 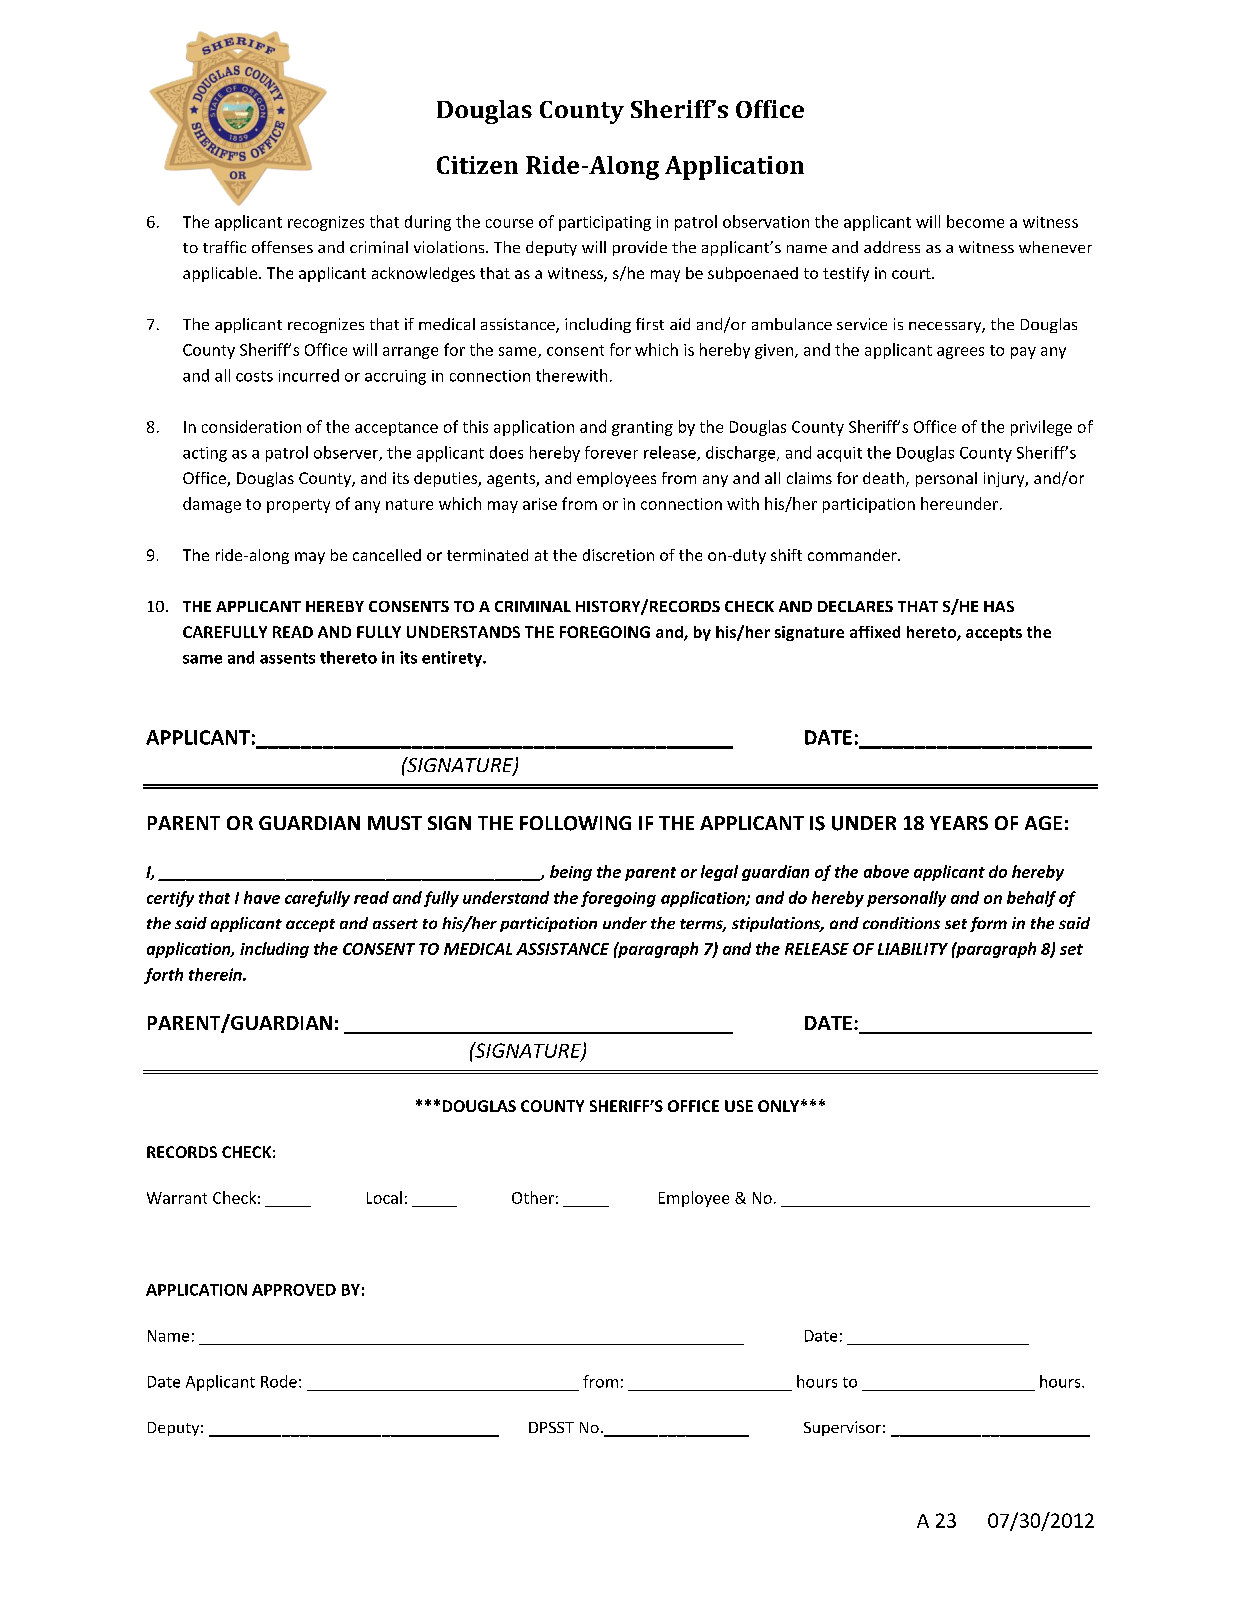 I want to click on have, so click(x=262, y=897).
